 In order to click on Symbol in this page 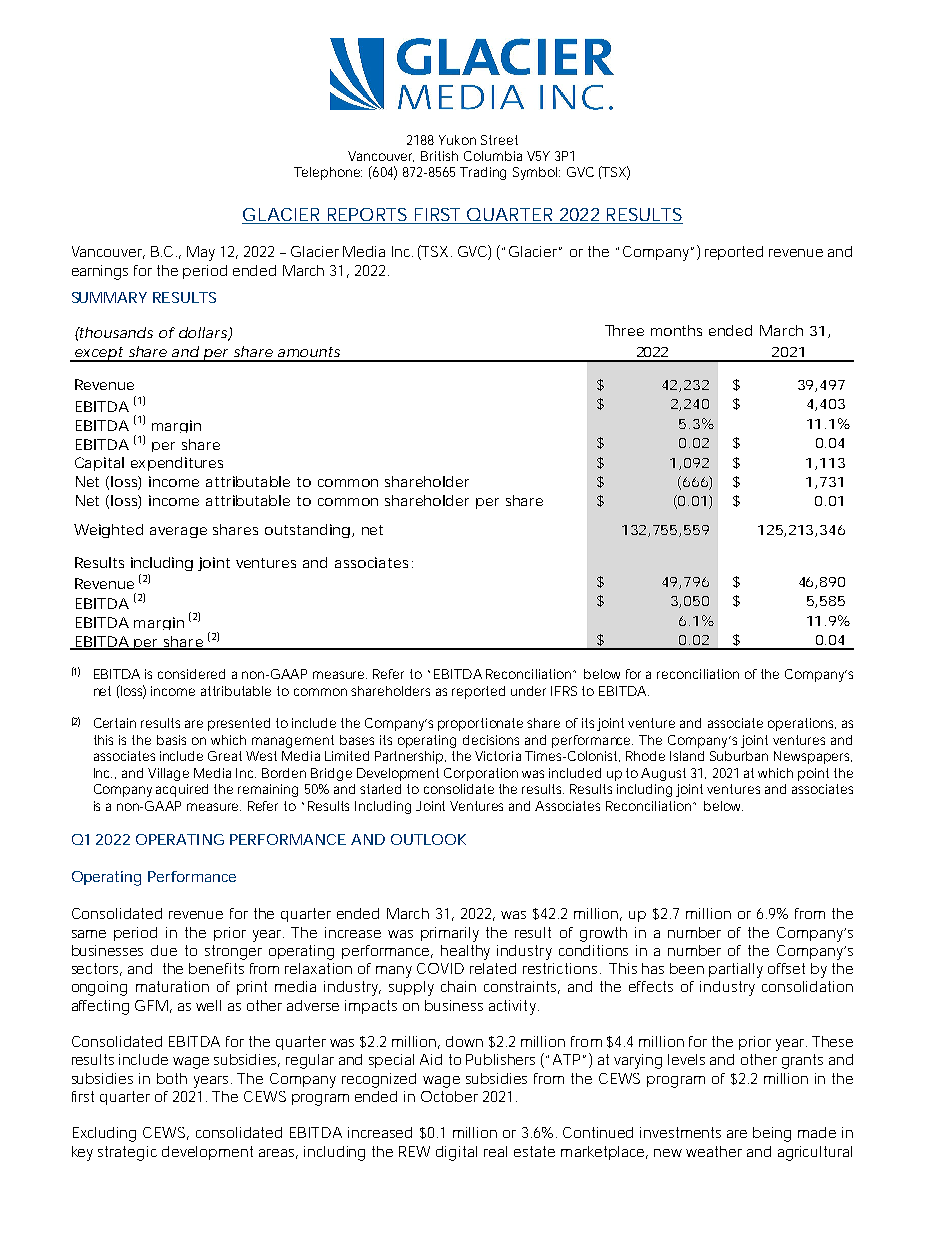, I will do `click(536, 173)`.
